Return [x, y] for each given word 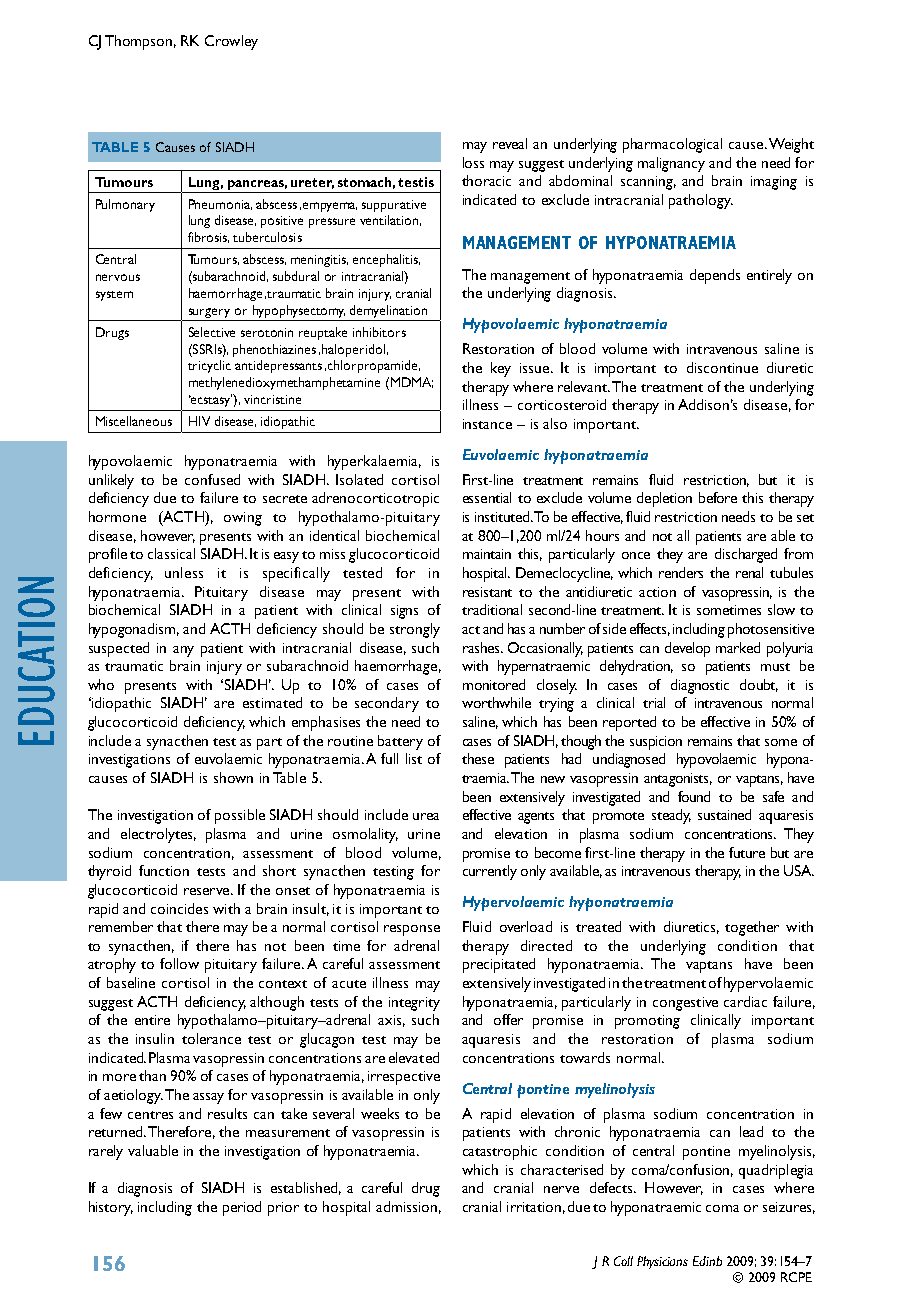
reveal [510, 143]
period [242, 1208]
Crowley [231, 42]
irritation [534, 1207]
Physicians [662, 1262]
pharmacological [672, 145]
